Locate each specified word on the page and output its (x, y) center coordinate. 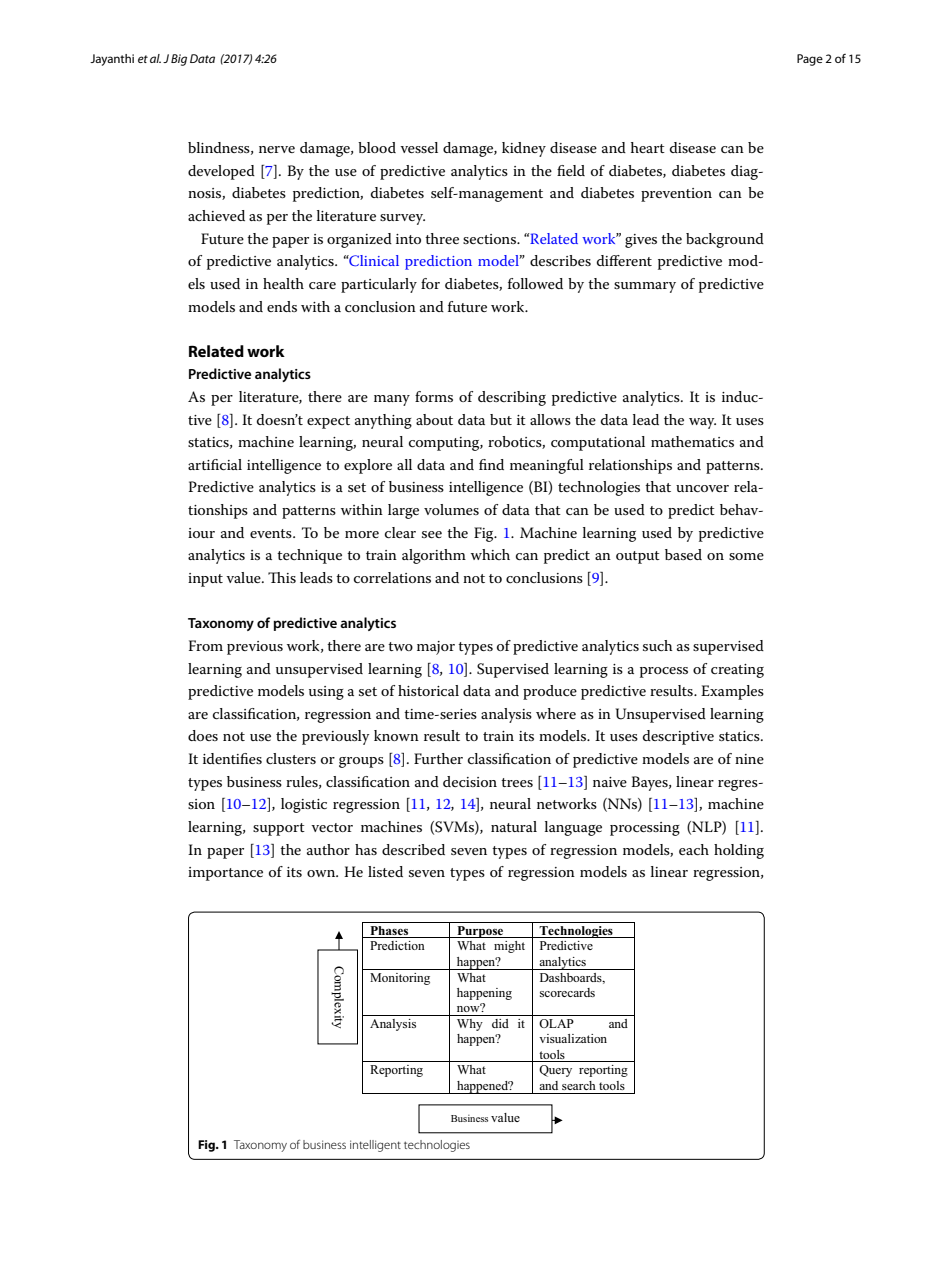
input (205, 580)
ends (282, 306)
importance (225, 874)
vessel (419, 147)
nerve (277, 149)
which (490, 554)
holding (739, 851)
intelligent (375, 1146)
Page (810, 60)
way (702, 423)
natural (514, 826)
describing (512, 398)
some (746, 556)
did (500, 1023)
